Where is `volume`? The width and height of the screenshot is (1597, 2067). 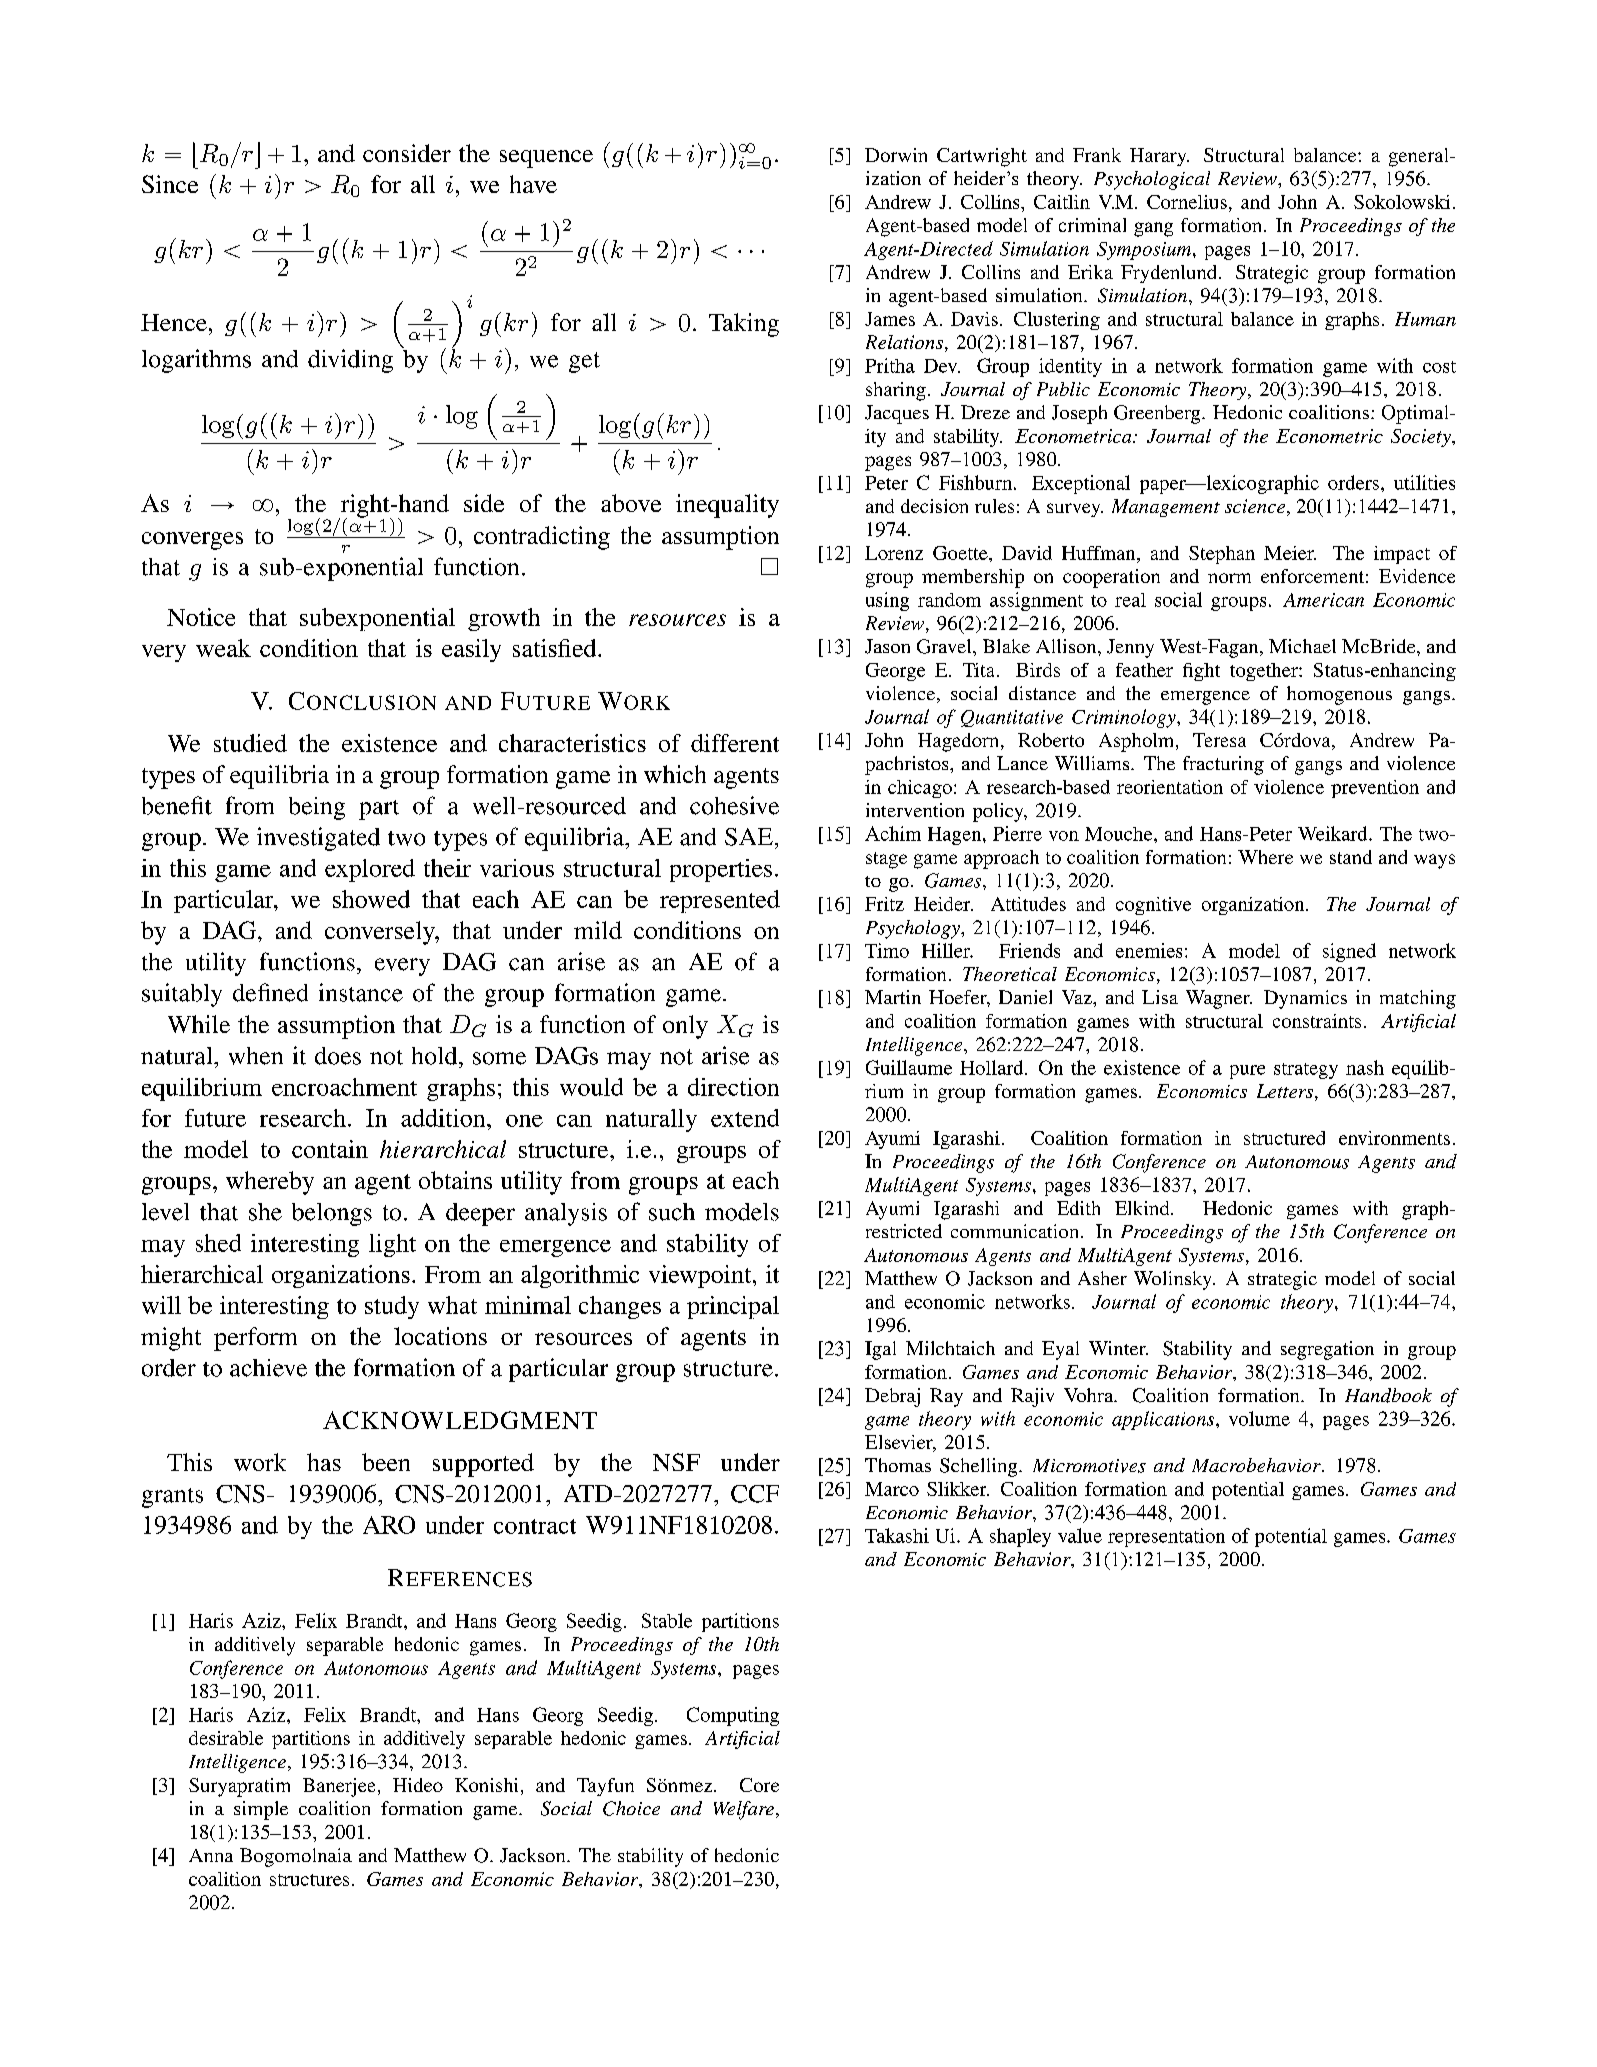
volume is located at coordinates (1259, 1418).
